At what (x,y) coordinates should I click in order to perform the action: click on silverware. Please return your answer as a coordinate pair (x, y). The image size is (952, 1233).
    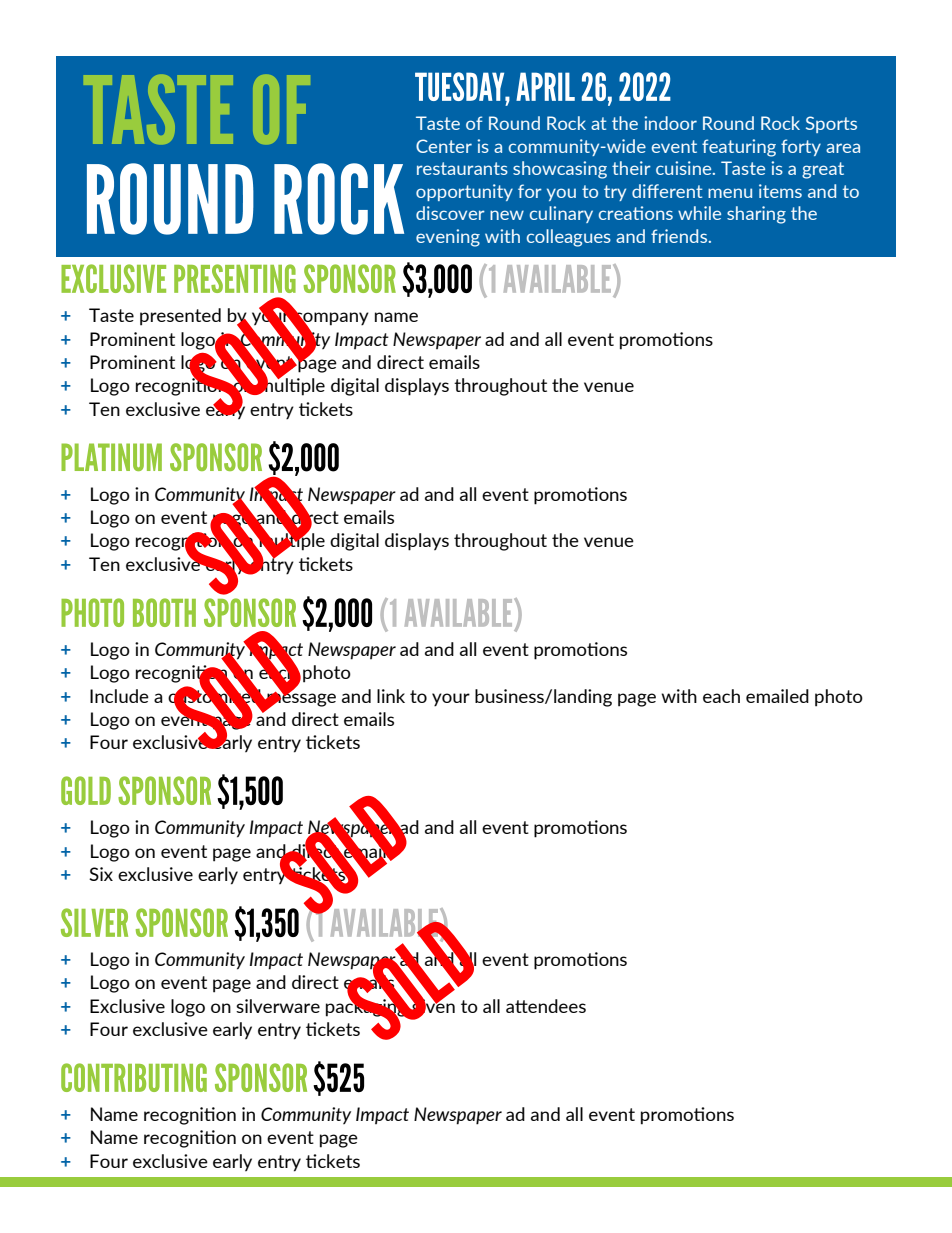
    Looking at the image, I should click on (278, 1006).
